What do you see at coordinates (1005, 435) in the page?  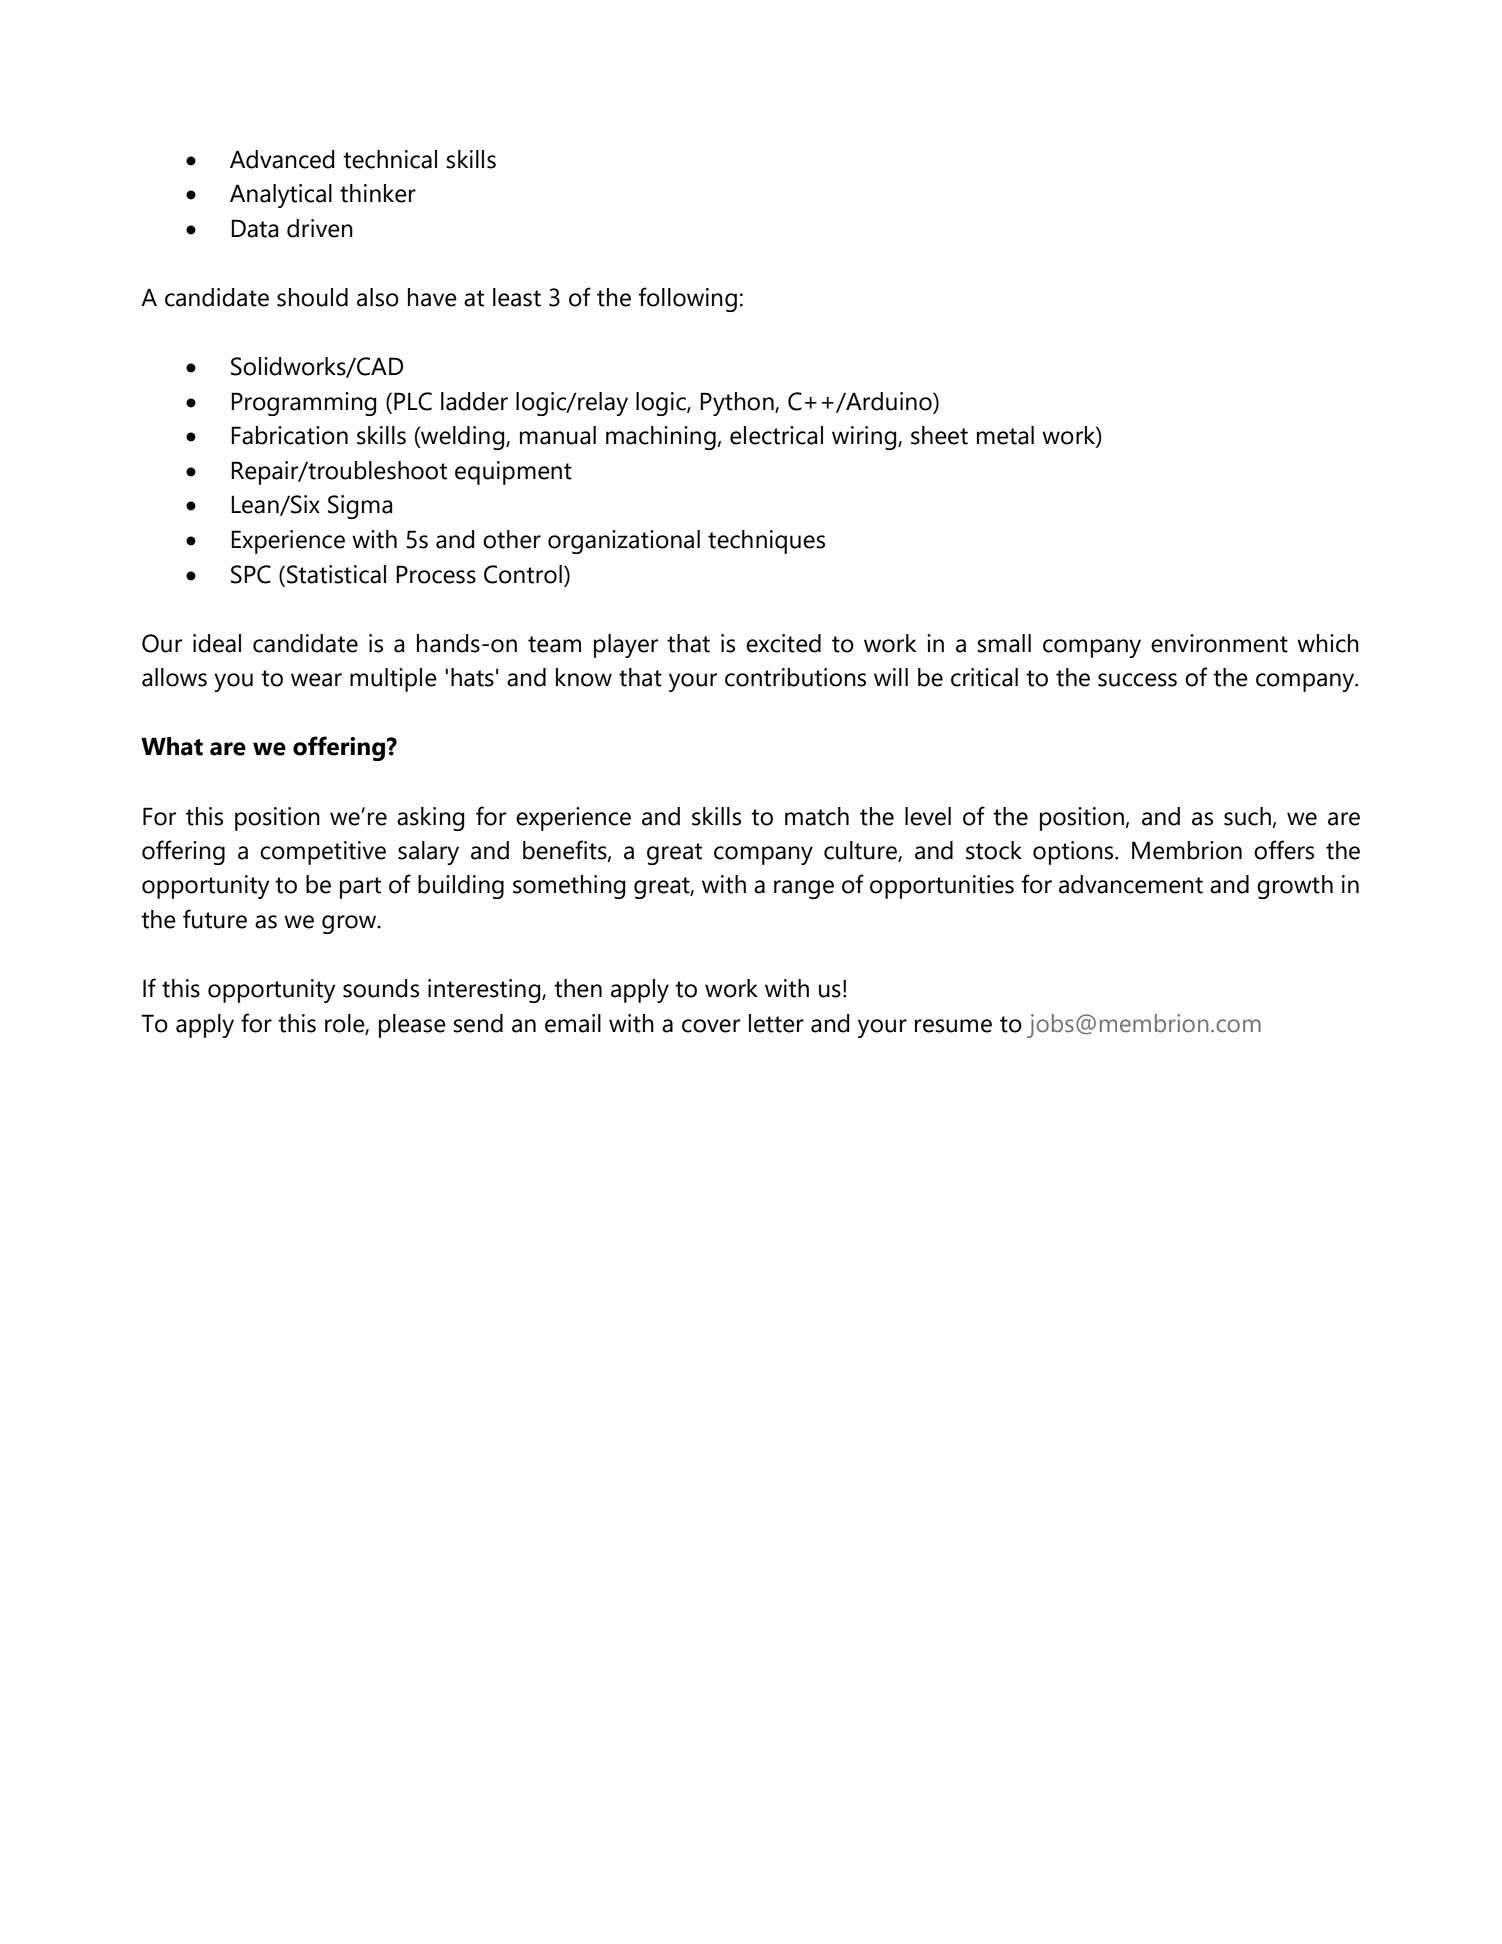 I see `metal` at bounding box center [1005, 435].
